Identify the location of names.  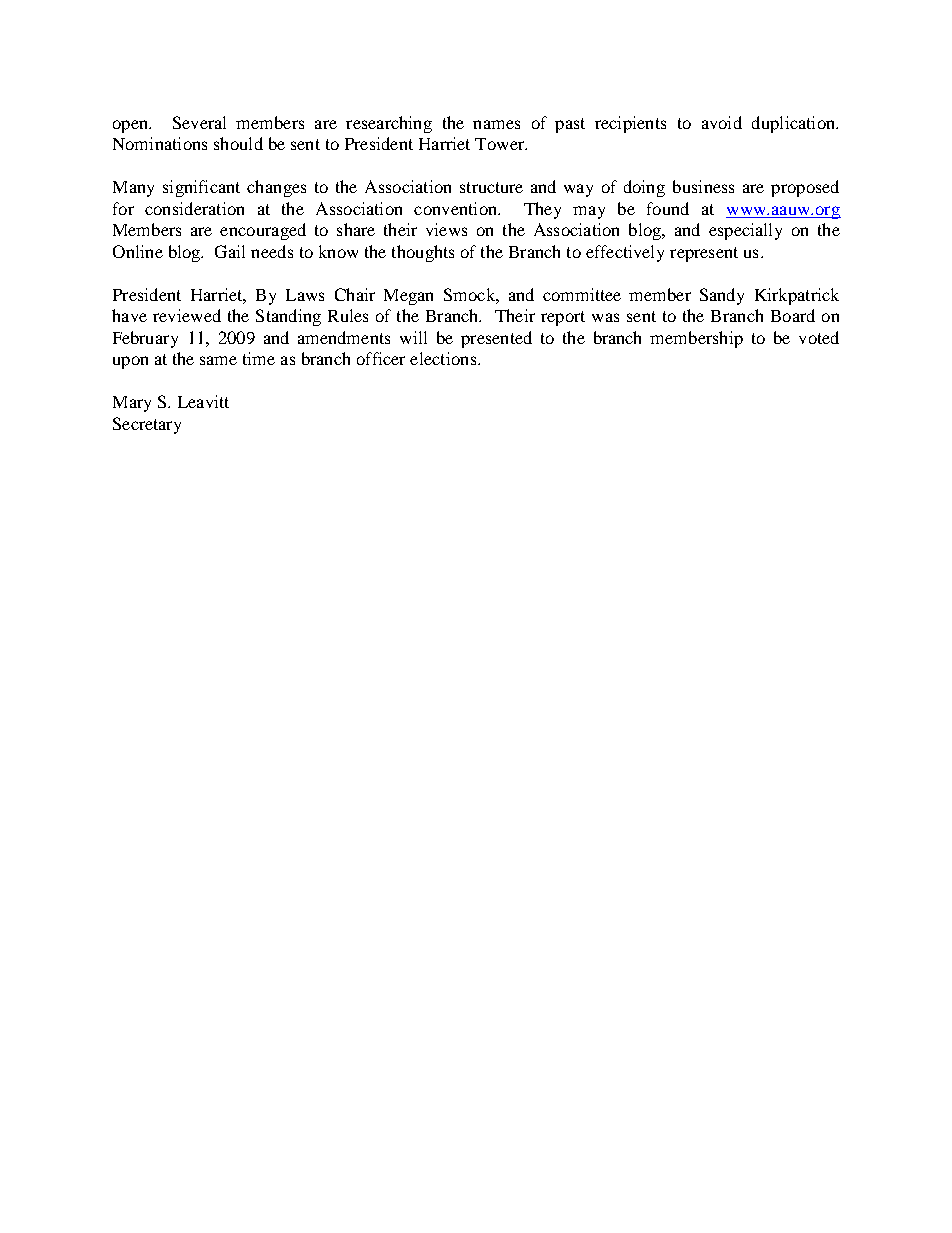
(496, 124).
